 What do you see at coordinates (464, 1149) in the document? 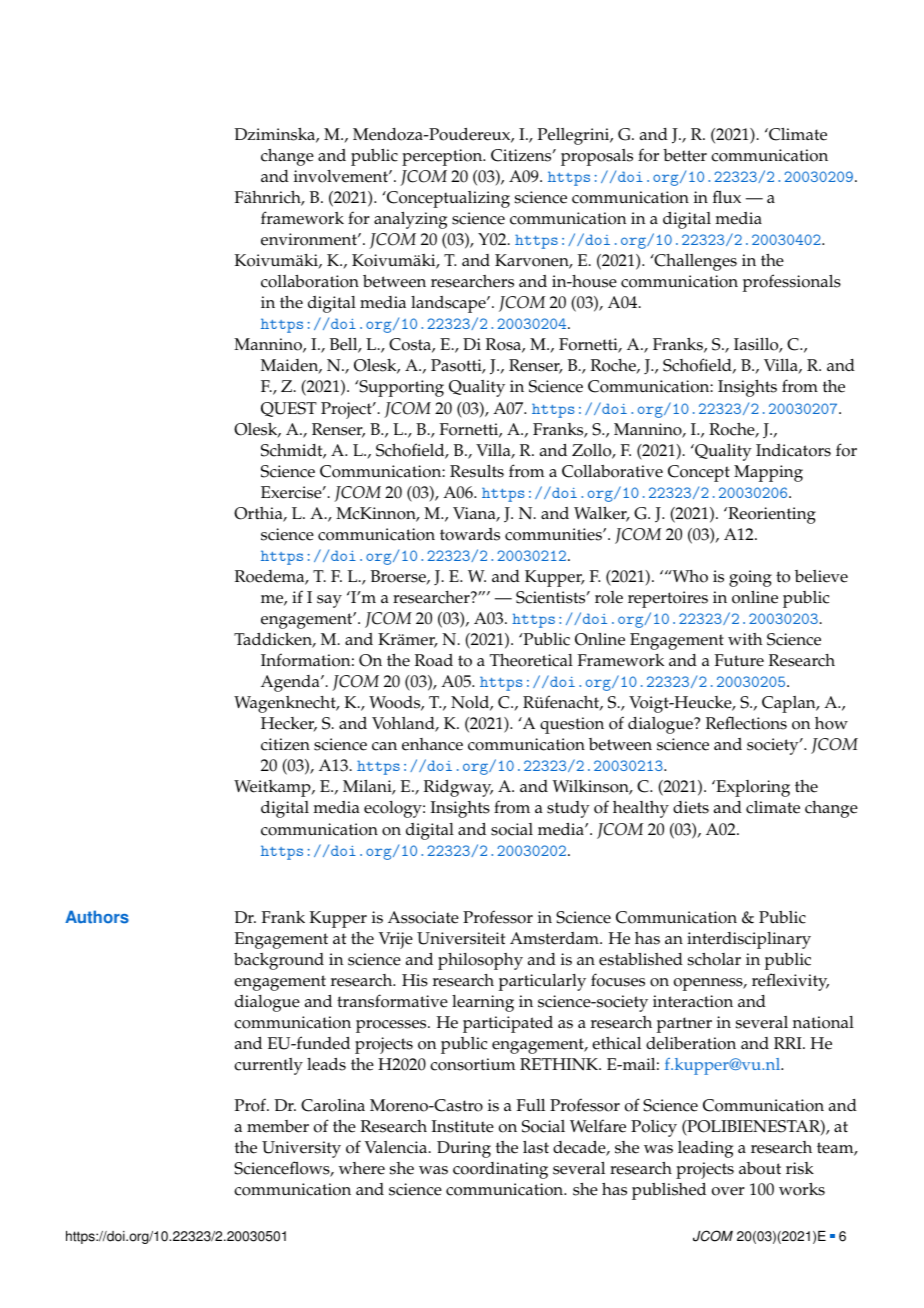
I see `During` at bounding box center [464, 1149].
